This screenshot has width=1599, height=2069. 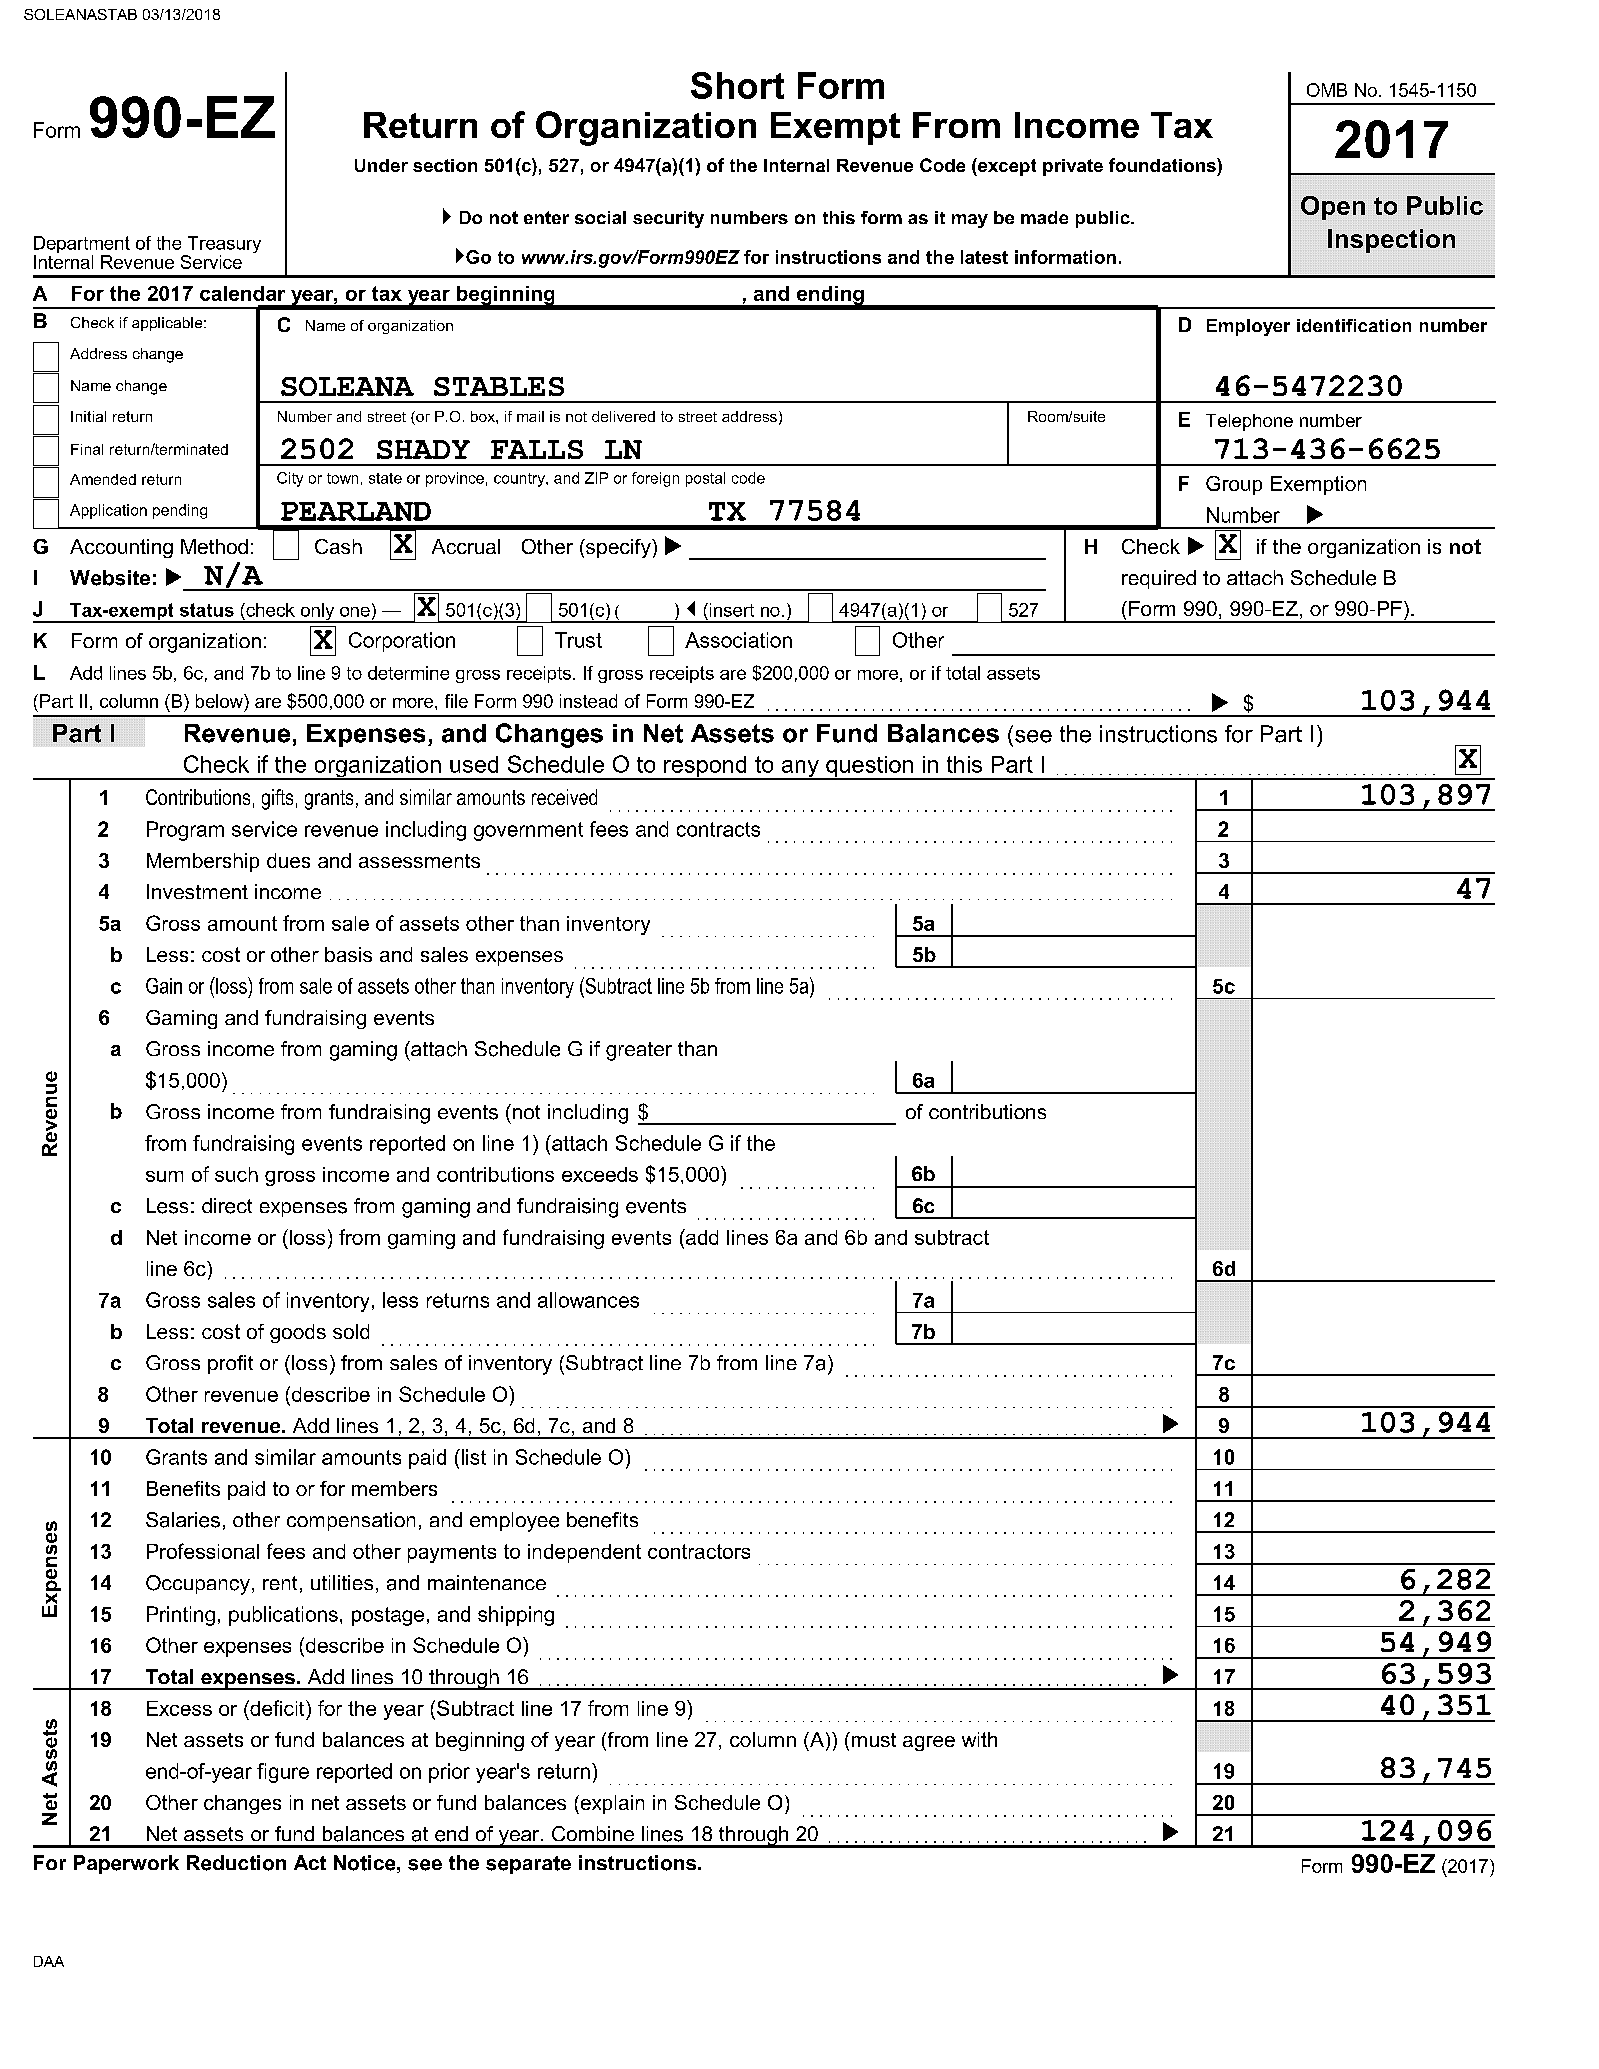 I want to click on required, so click(x=1159, y=579).
